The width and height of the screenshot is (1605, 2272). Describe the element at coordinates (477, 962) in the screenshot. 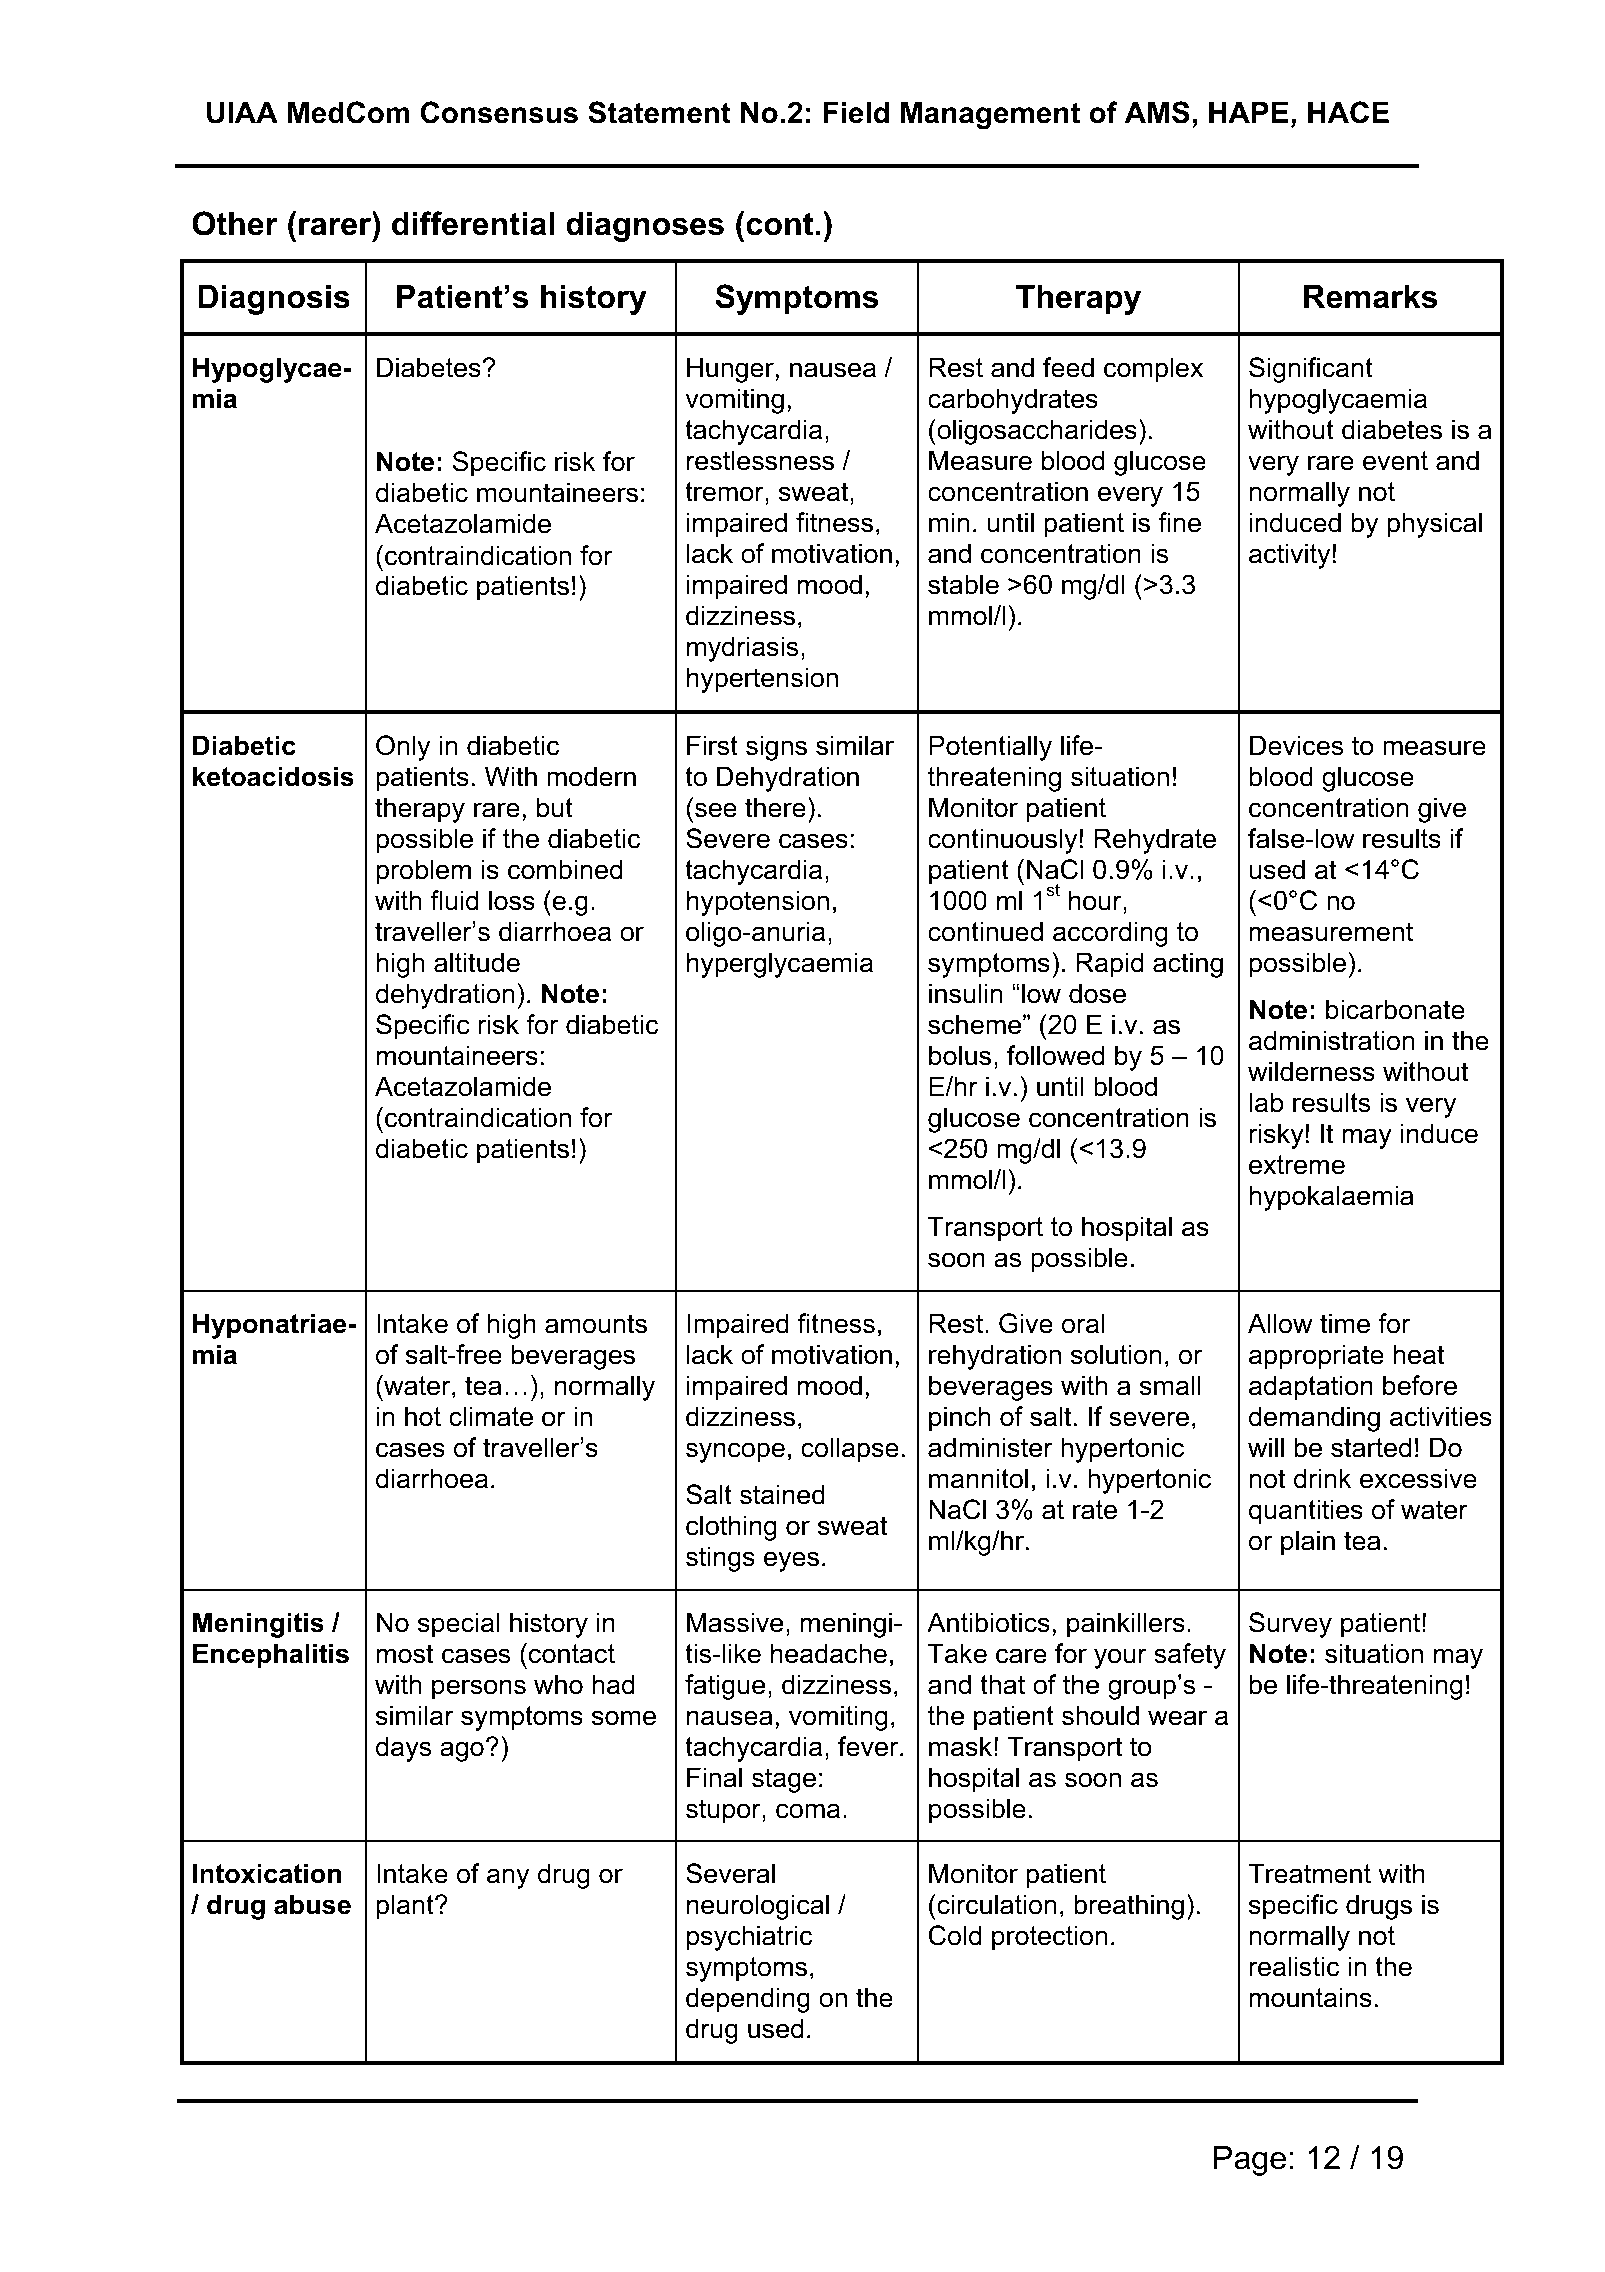

I see `altitude` at that location.
